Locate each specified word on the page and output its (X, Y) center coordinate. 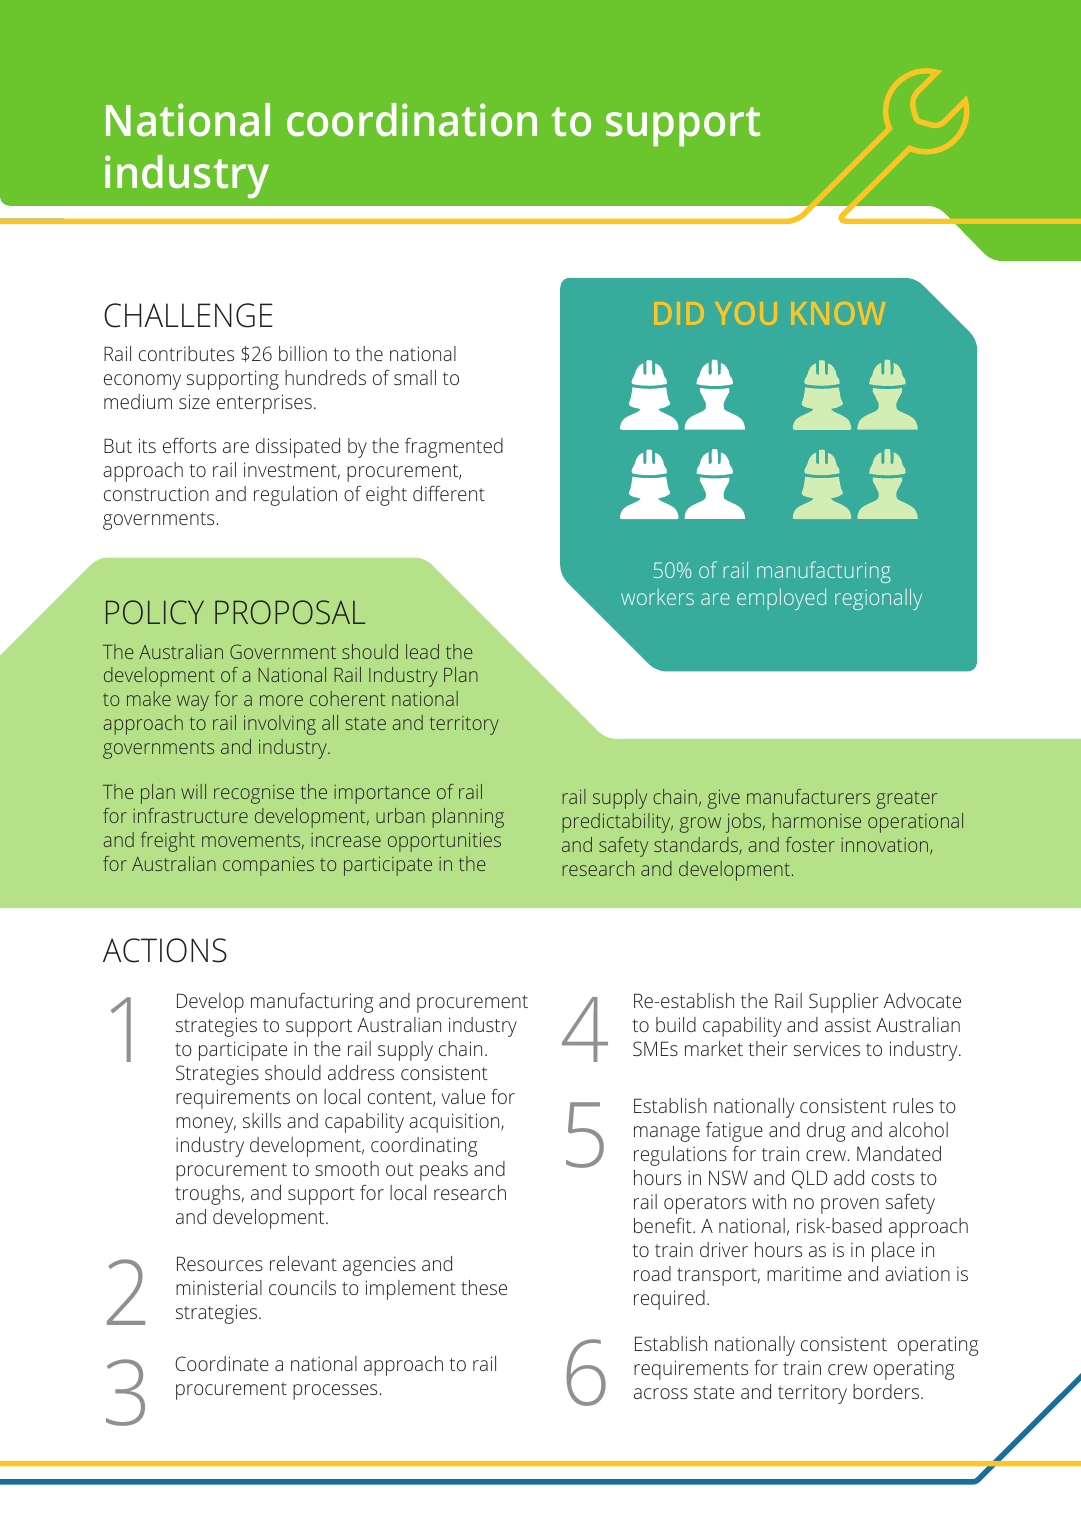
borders (886, 1391)
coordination (412, 120)
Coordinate (222, 1363)
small (415, 377)
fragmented (454, 447)
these (484, 1287)
